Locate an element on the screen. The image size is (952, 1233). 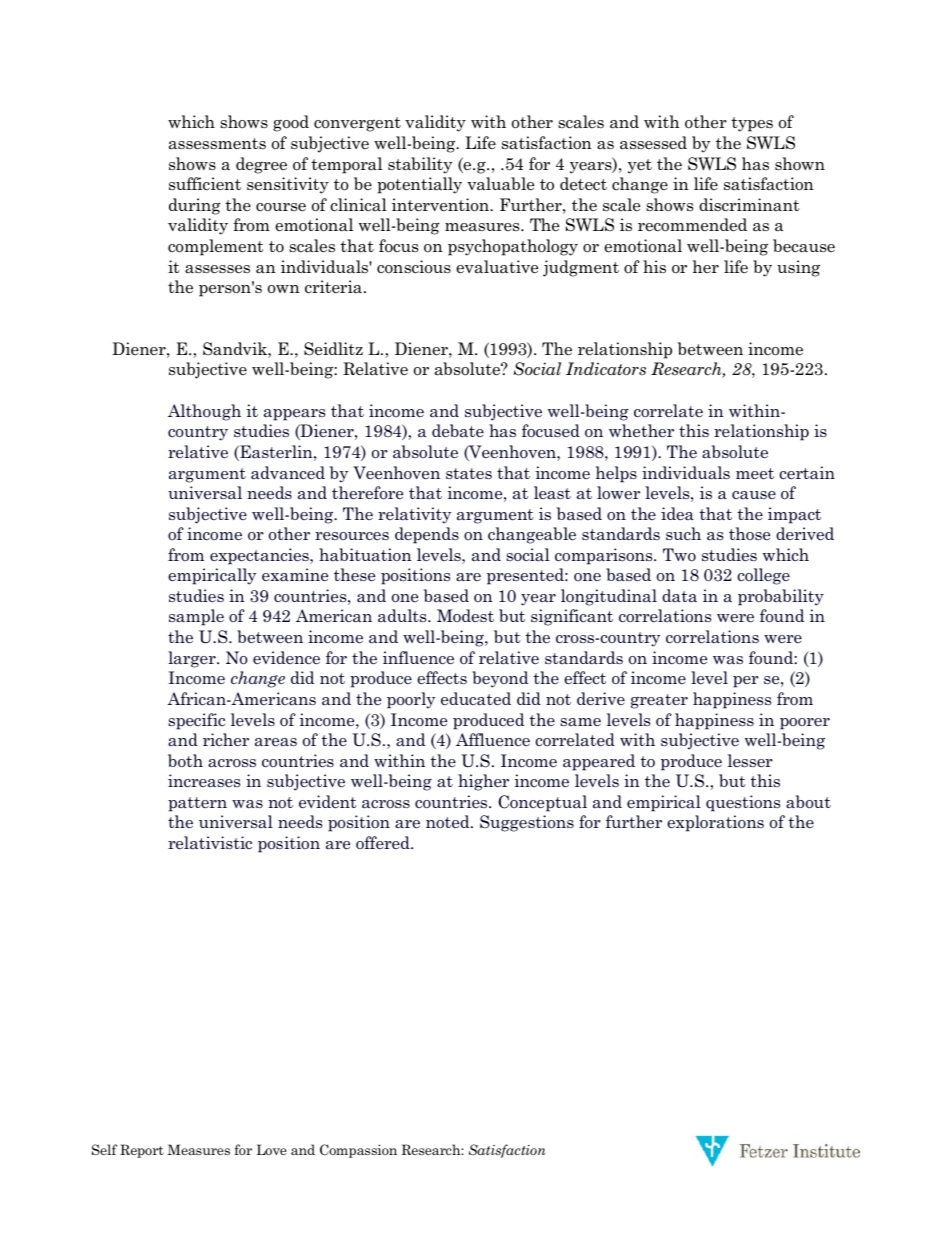
Modest is located at coordinates (465, 616).
